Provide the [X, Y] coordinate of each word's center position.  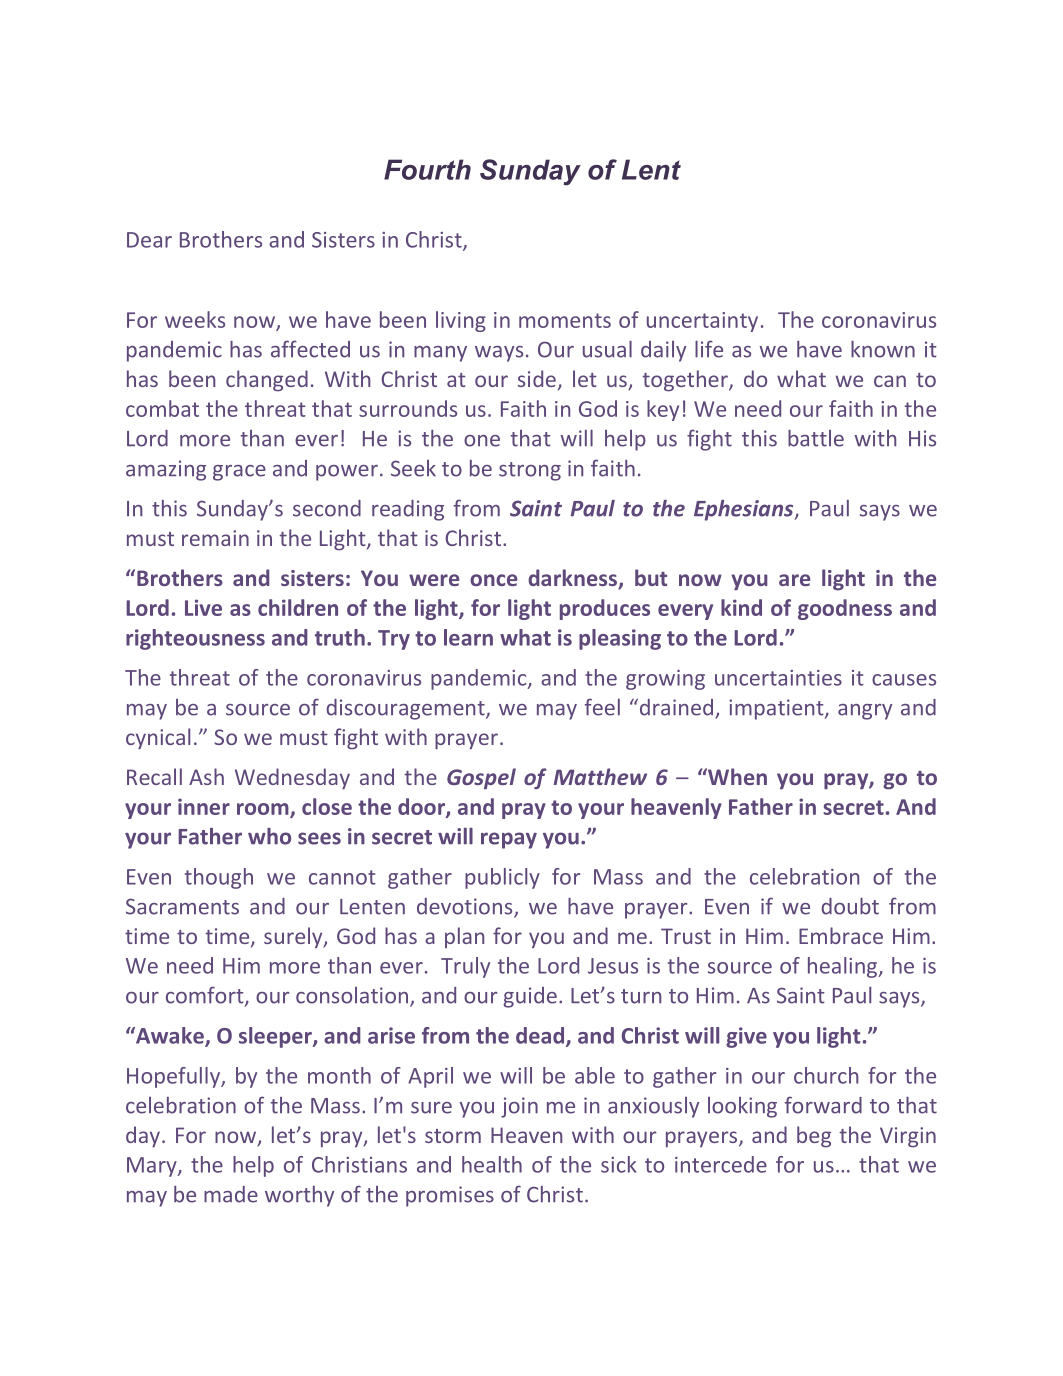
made [231, 1194]
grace [239, 473]
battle [816, 438]
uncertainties [778, 678]
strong [530, 471]
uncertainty [702, 322]
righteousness [195, 639]
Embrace [841, 935]
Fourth [427, 169]
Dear [149, 240]
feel [602, 707]
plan [464, 937]
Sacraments [182, 906]
